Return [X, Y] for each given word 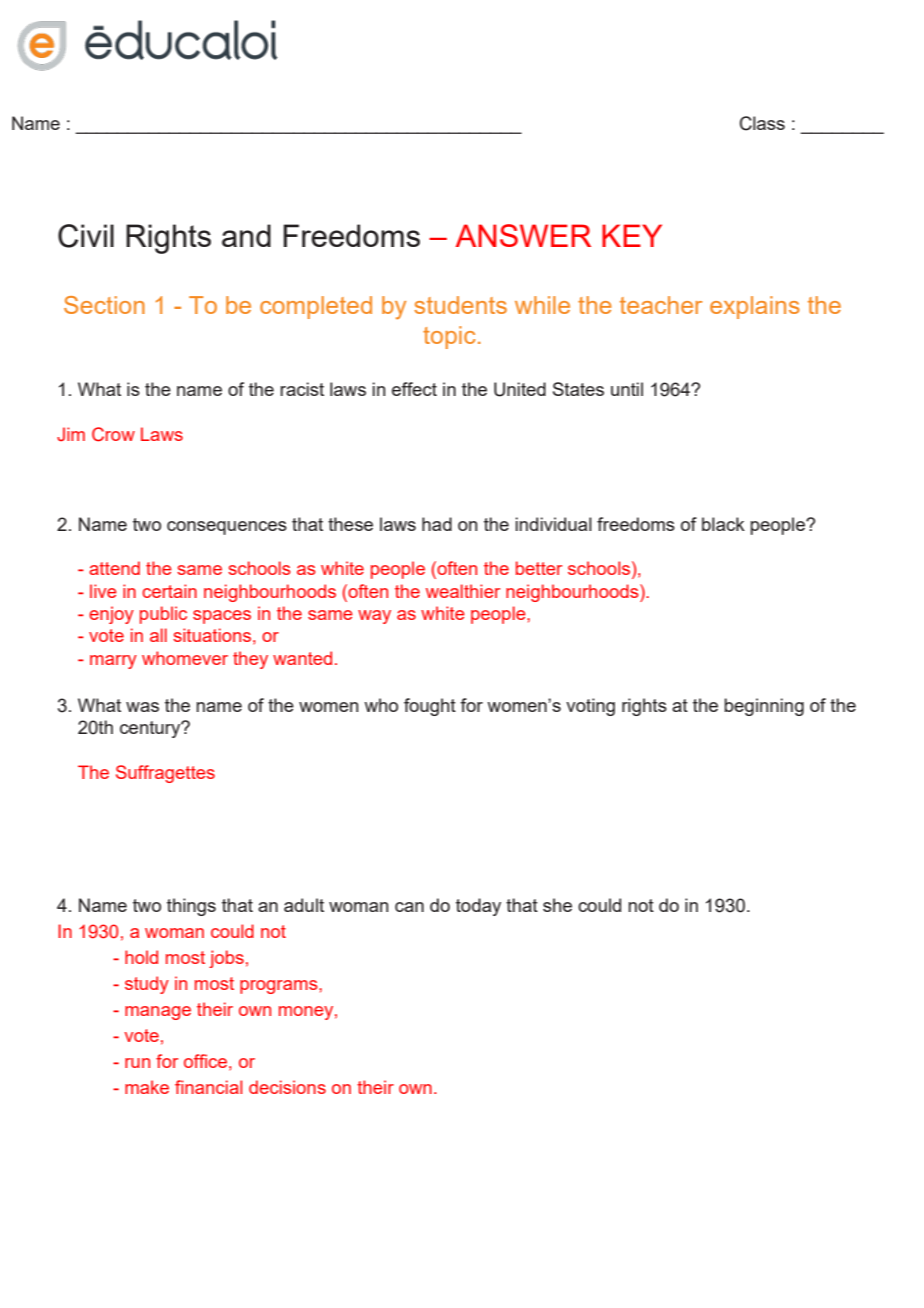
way [374, 617]
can [409, 907]
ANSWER [523, 235]
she [557, 905]
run [137, 1063]
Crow [113, 434]
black [723, 524]
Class [762, 123]
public [163, 615]
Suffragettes [165, 774]
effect [414, 389]
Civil [86, 236]
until [627, 389]
